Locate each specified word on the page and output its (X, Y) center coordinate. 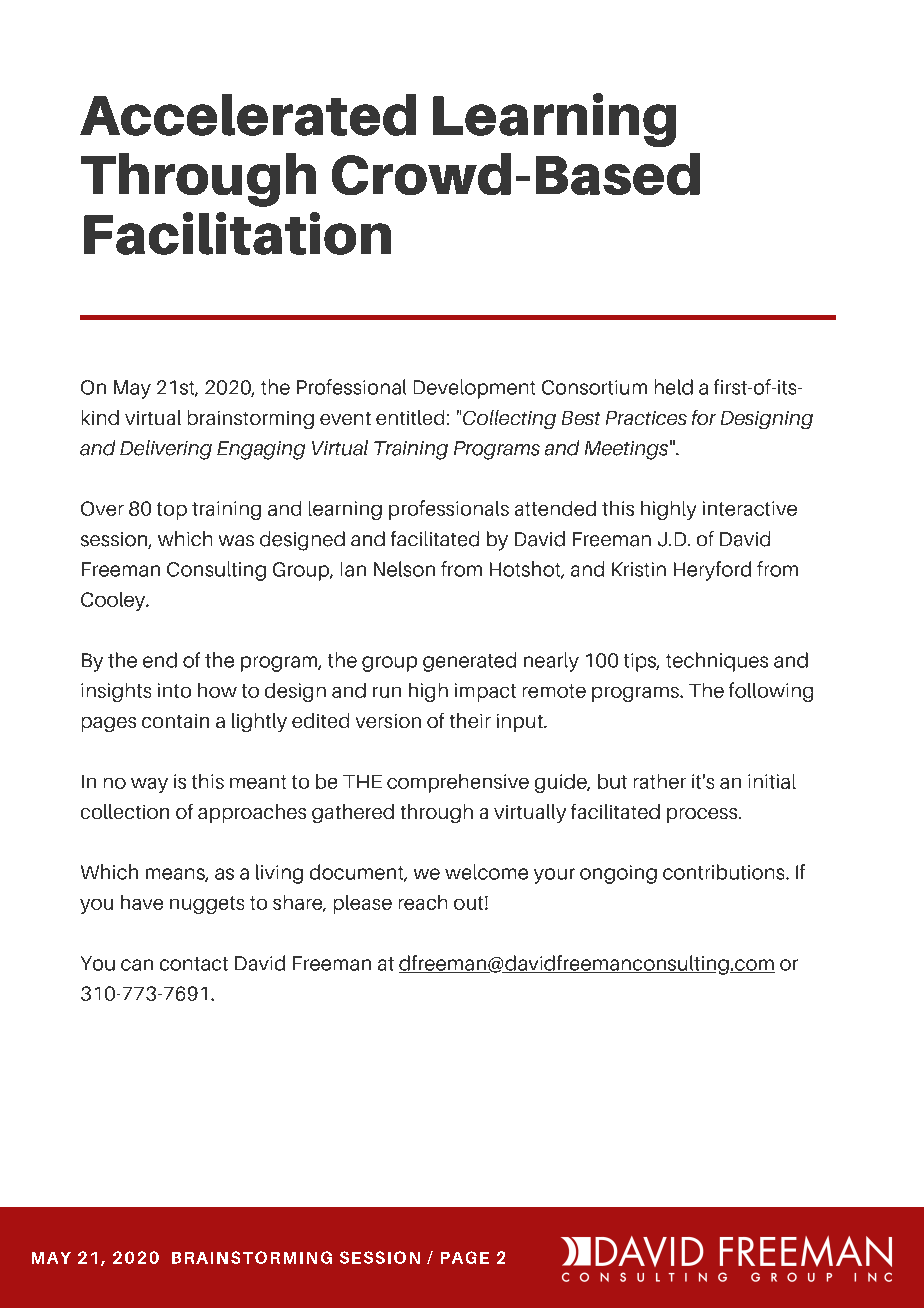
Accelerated (248, 115)
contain (175, 721)
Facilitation (237, 233)
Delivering (166, 450)
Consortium (594, 387)
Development (474, 389)
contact (194, 964)
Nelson (404, 569)
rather (660, 781)
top (172, 511)
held (674, 387)
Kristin (639, 569)
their (470, 720)
